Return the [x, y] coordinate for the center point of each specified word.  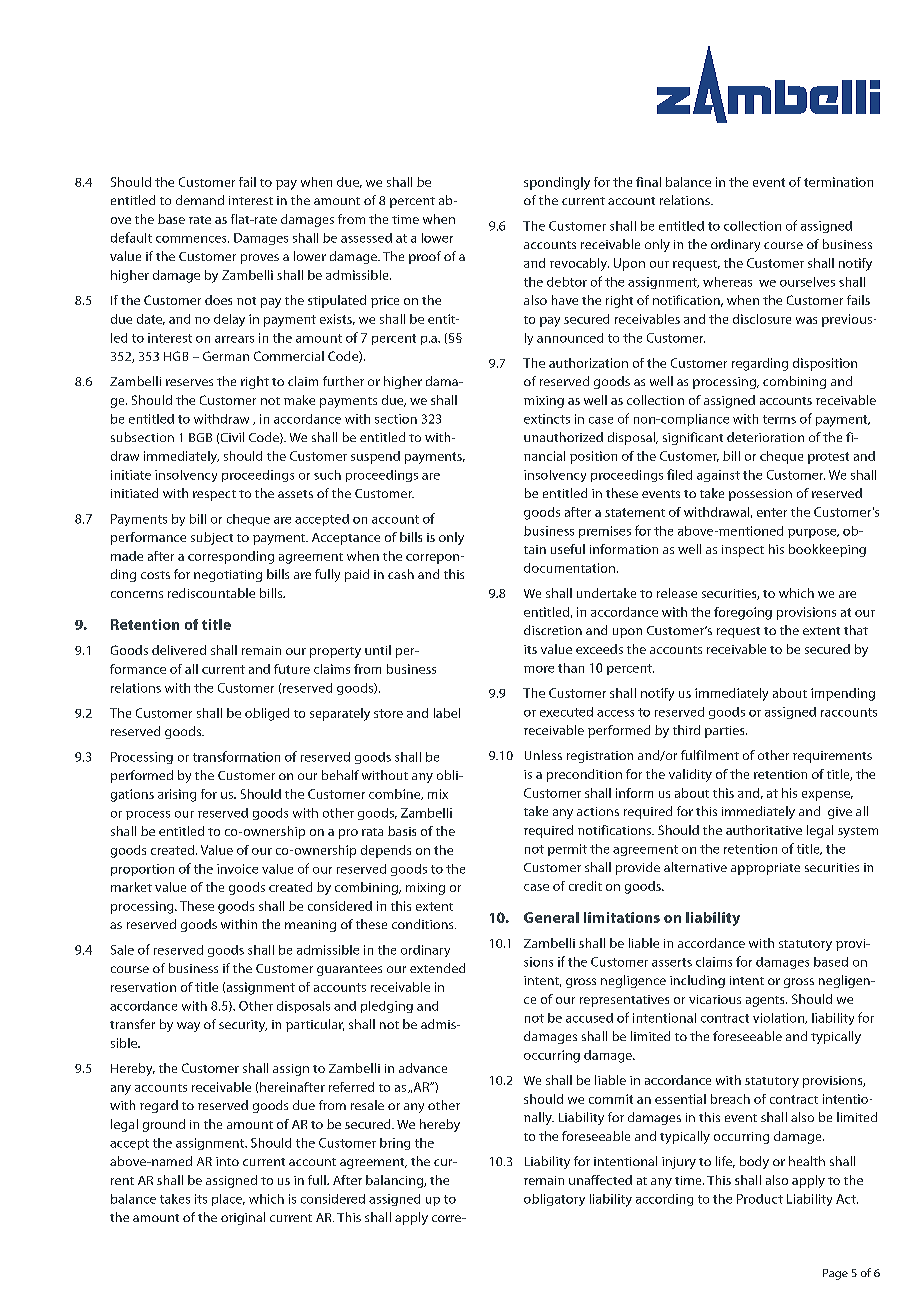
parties [726, 732]
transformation [236, 756]
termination [838, 182]
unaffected [600, 1180]
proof [425, 257]
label [447, 713]
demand [200, 200]
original [243, 1218]
